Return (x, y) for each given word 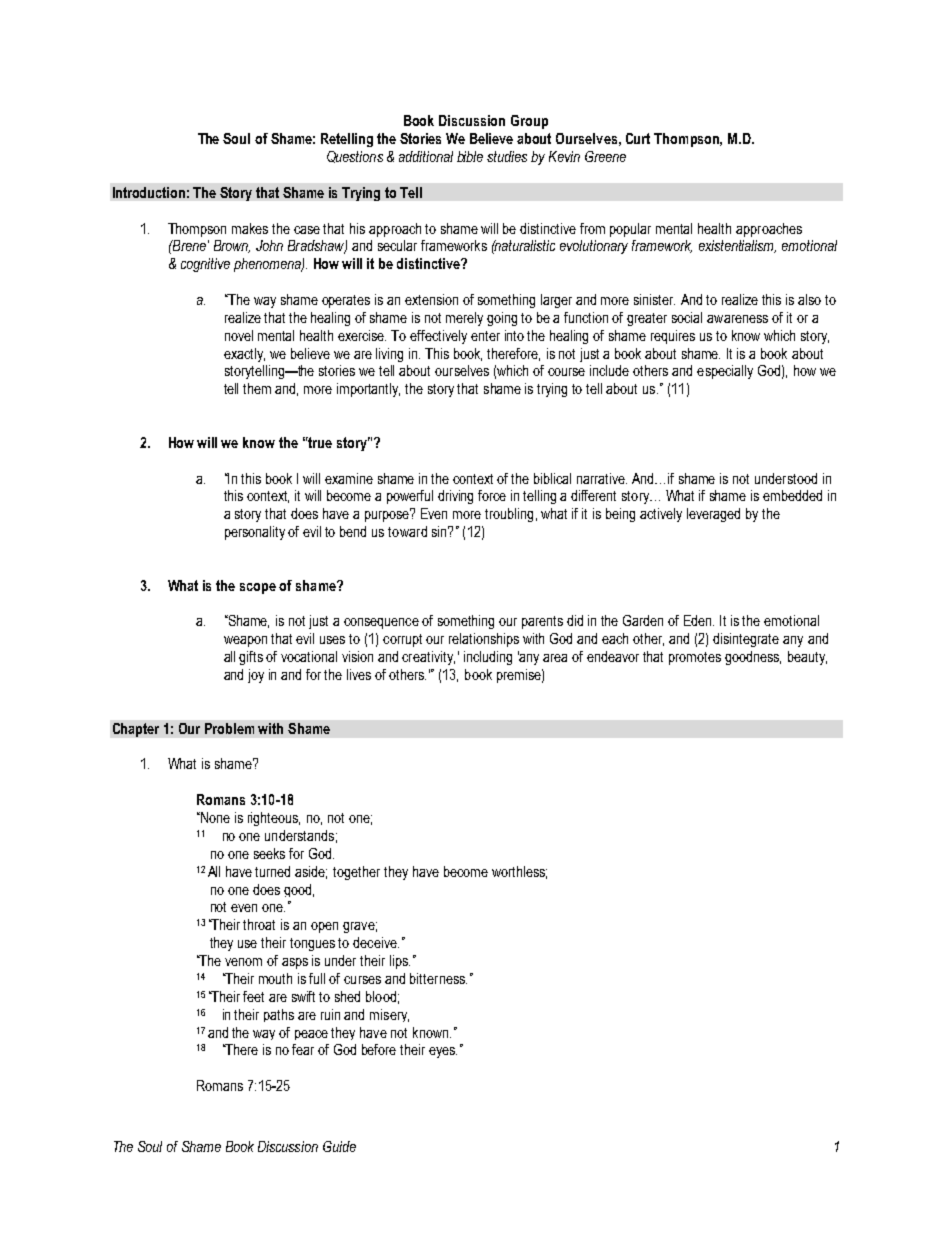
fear (303, 1049)
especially (725, 372)
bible (470, 156)
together (356, 873)
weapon (245, 641)
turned (272, 871)
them (257, 388)
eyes (443, 1052)
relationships (484, 640)
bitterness (438, 978)
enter (485, 336)
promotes (695, 658)
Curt (638, 138)
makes (250, 228)
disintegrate (746, 640)
